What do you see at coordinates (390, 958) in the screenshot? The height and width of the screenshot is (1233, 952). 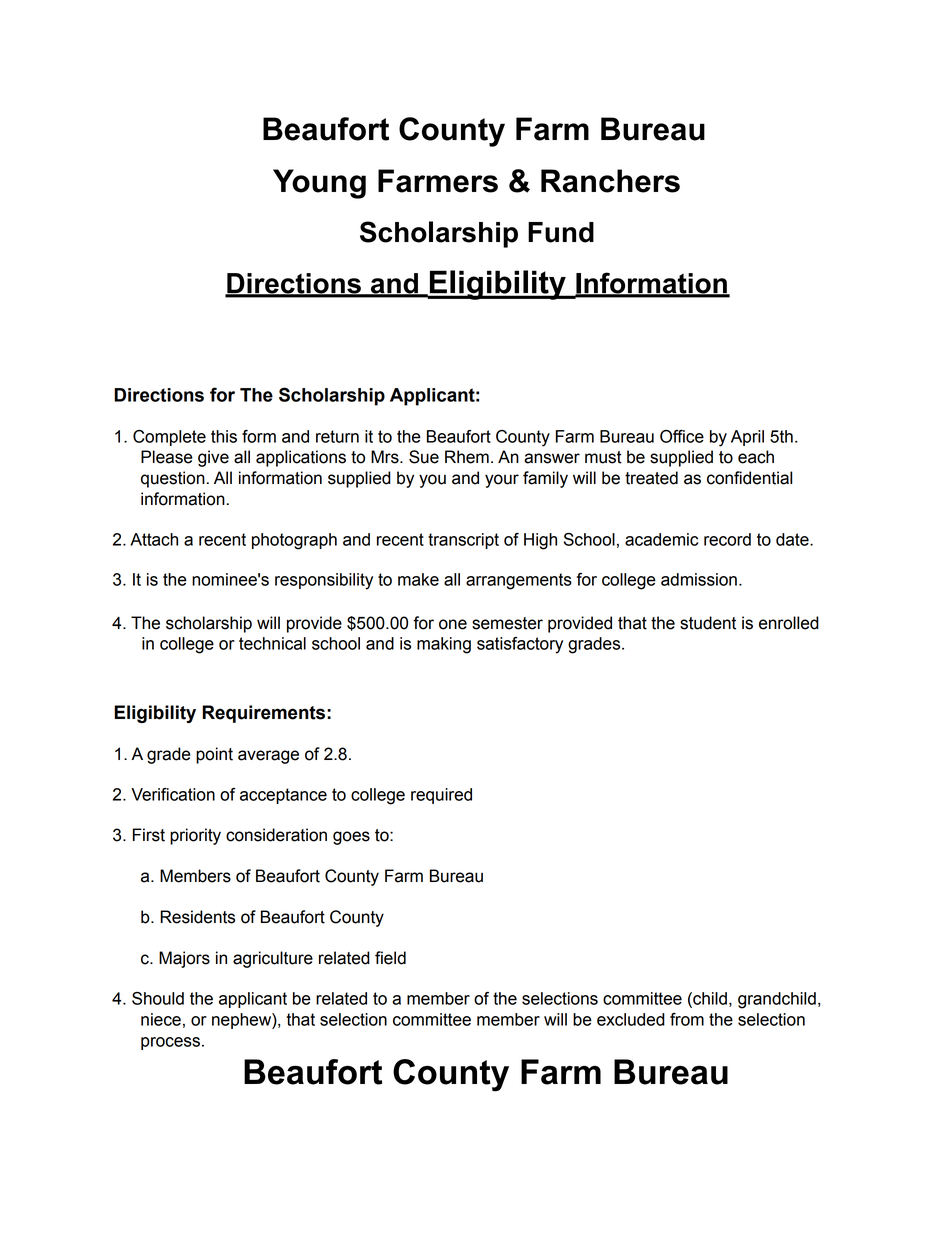 I see `field` at bounding box center [390, 958].
